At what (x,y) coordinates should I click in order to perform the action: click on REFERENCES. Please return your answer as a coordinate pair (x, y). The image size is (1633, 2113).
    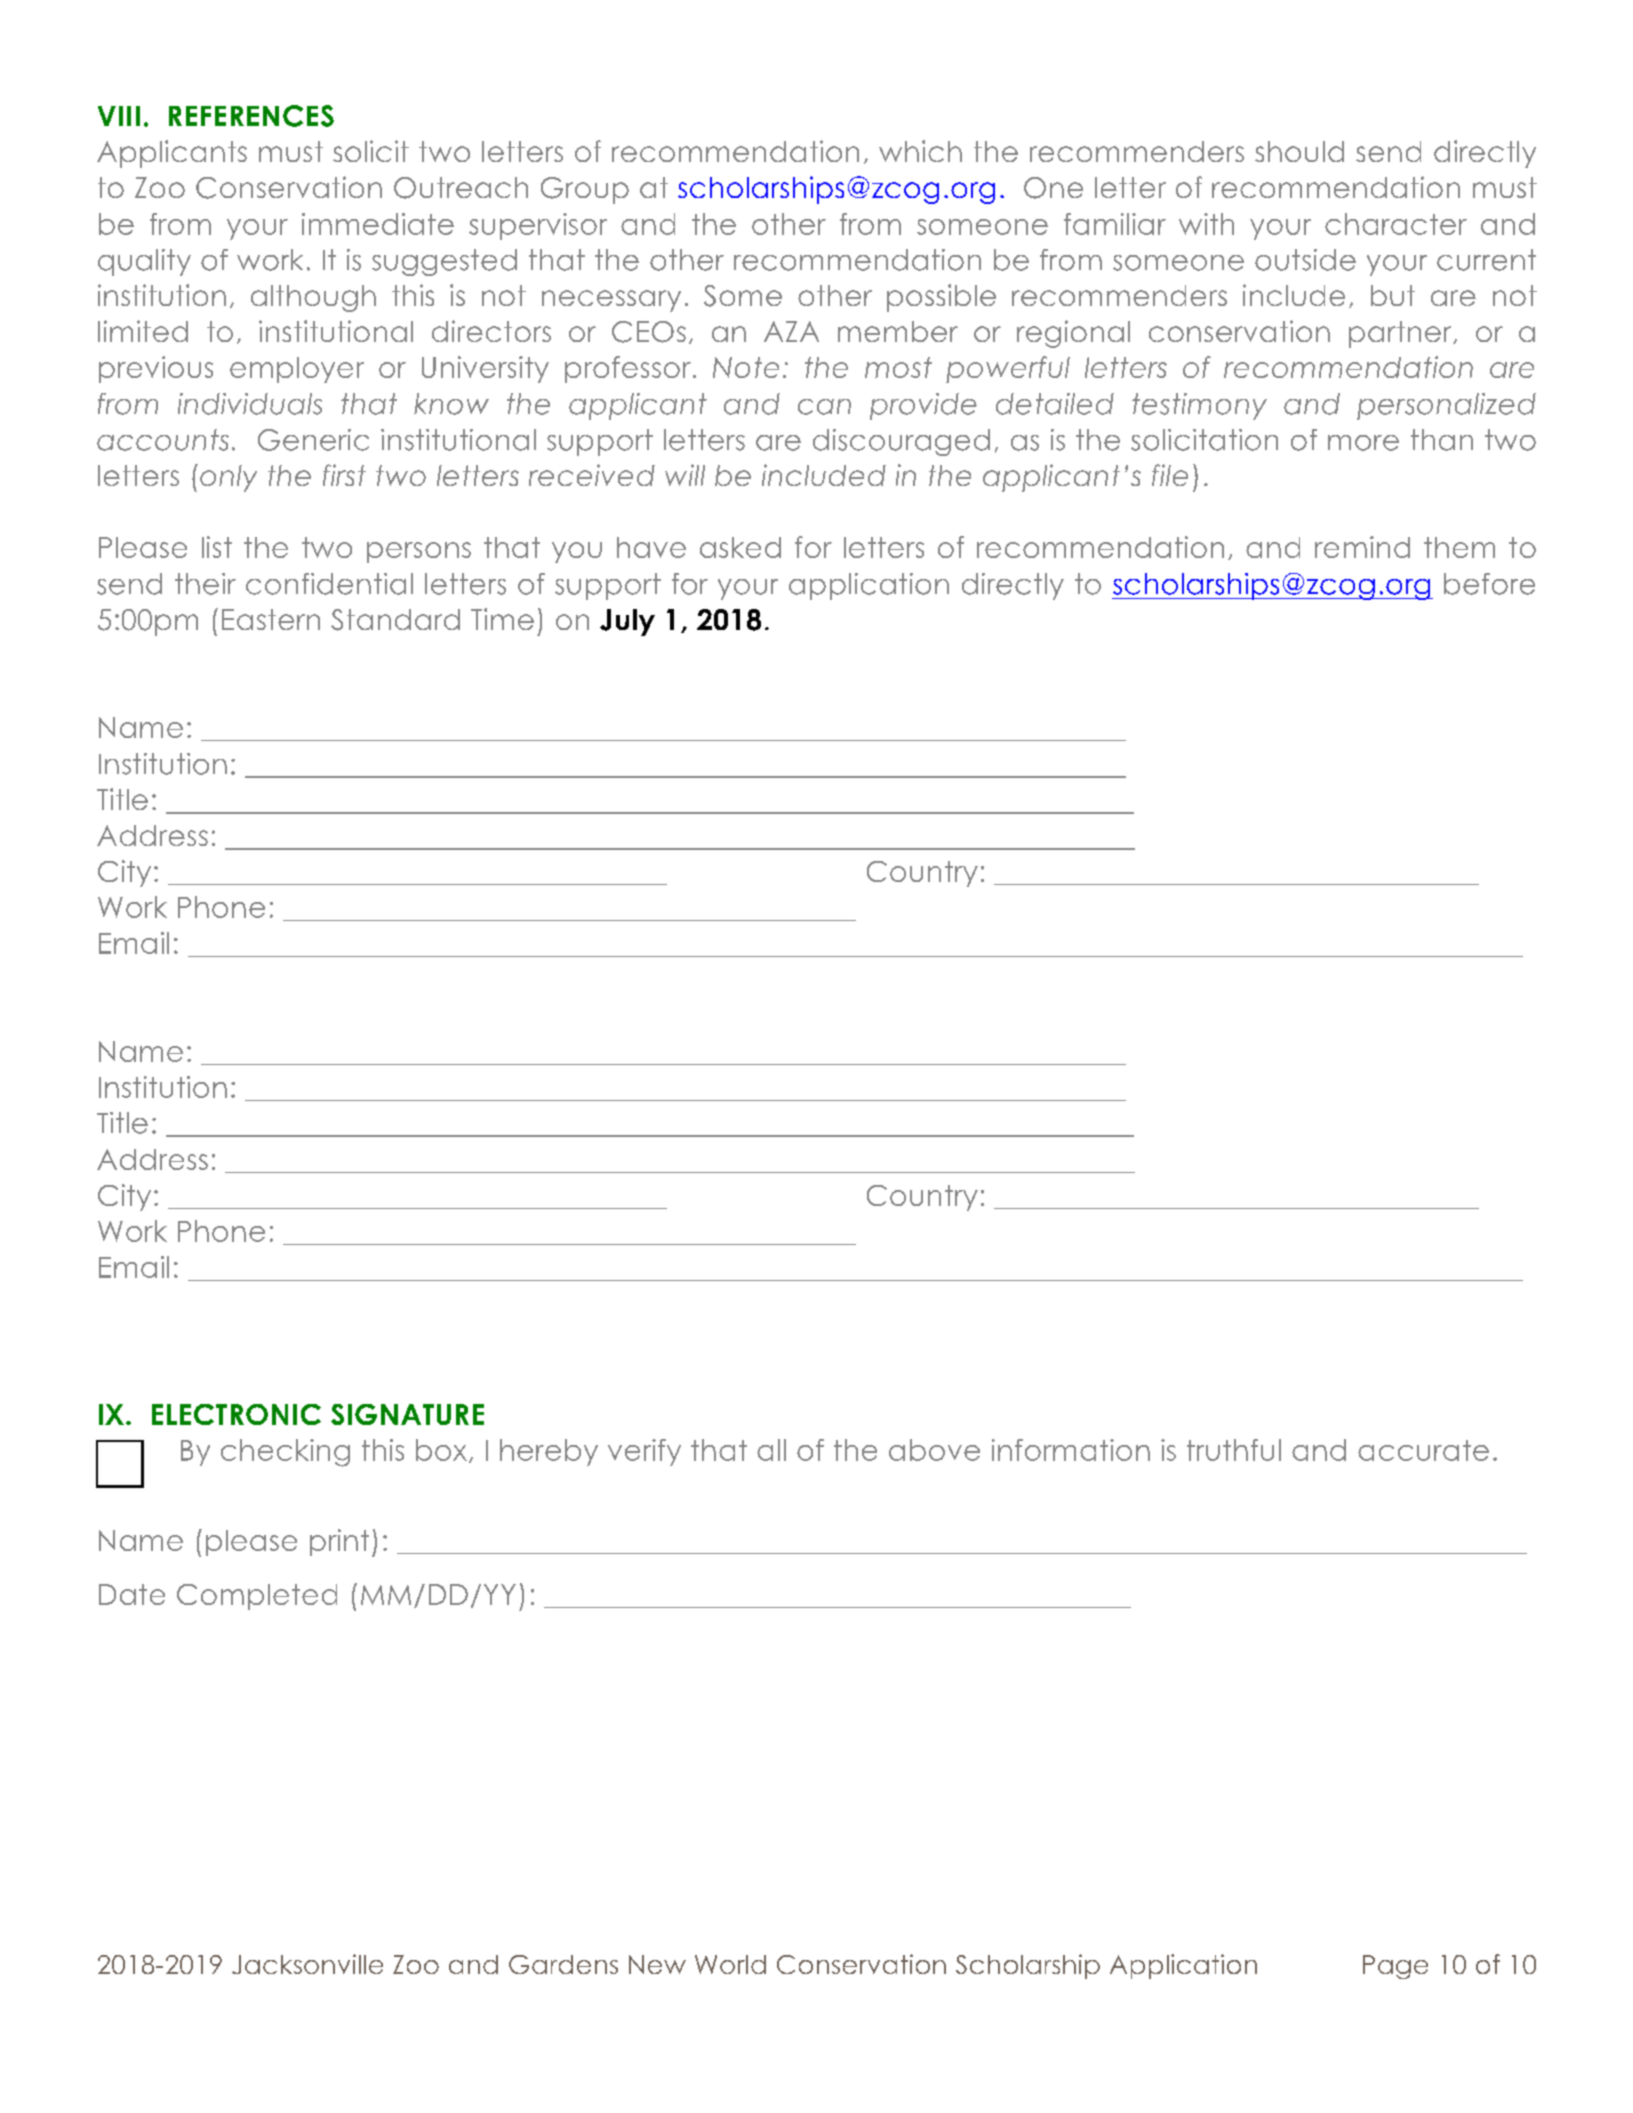
    Looking at the image, I should click on (251, 116).
